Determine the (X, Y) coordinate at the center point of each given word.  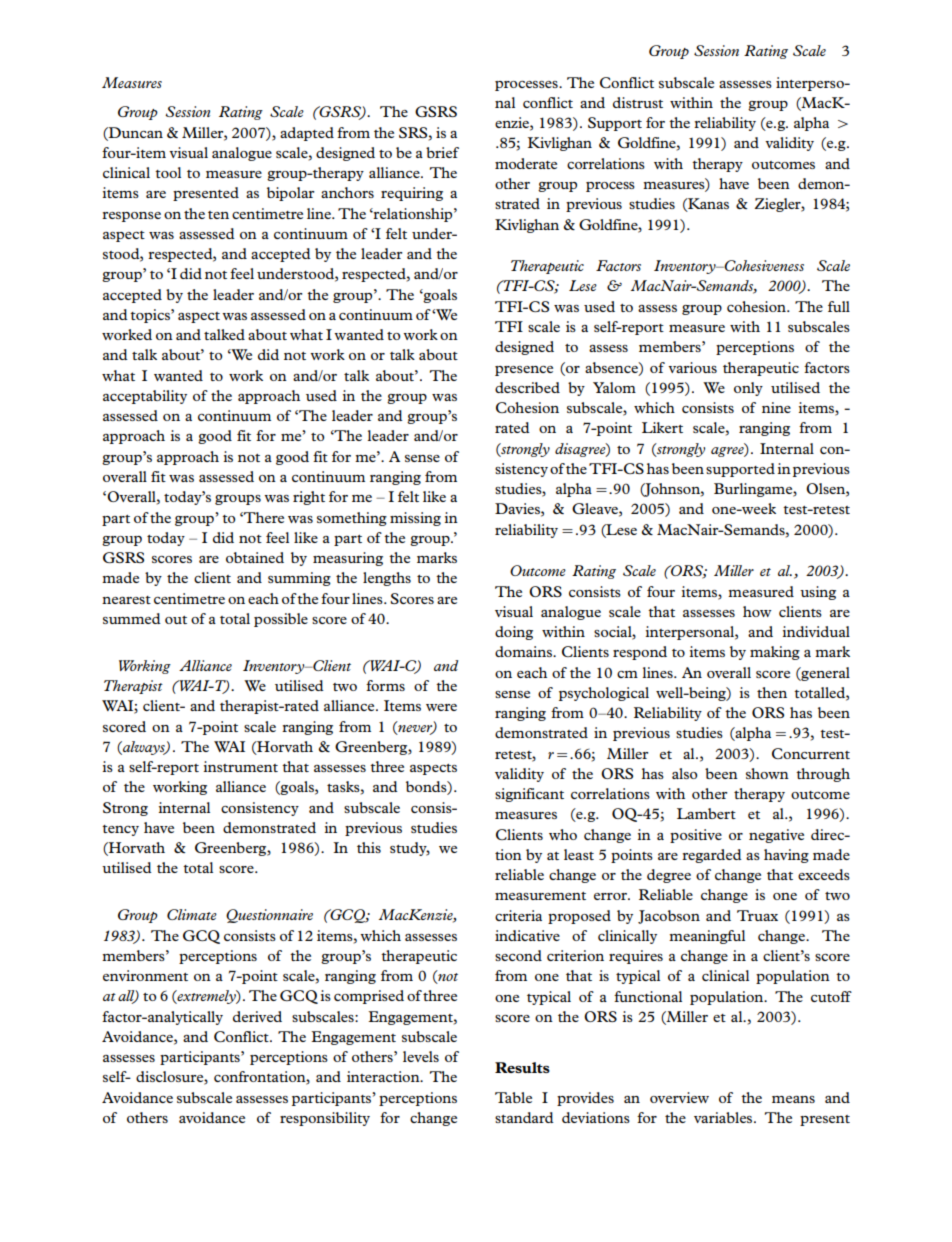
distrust (638, 102)
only (748, 389)
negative (776, 836)
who (563, 834)
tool (168, 172)
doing (514, 633)
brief (442, 152)
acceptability (145, 397)
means (793, 1099)
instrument (241, 766)
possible (281, 620)
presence (524, 371)
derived (257, 1016)
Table (513, 1097)
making (775, 653)
